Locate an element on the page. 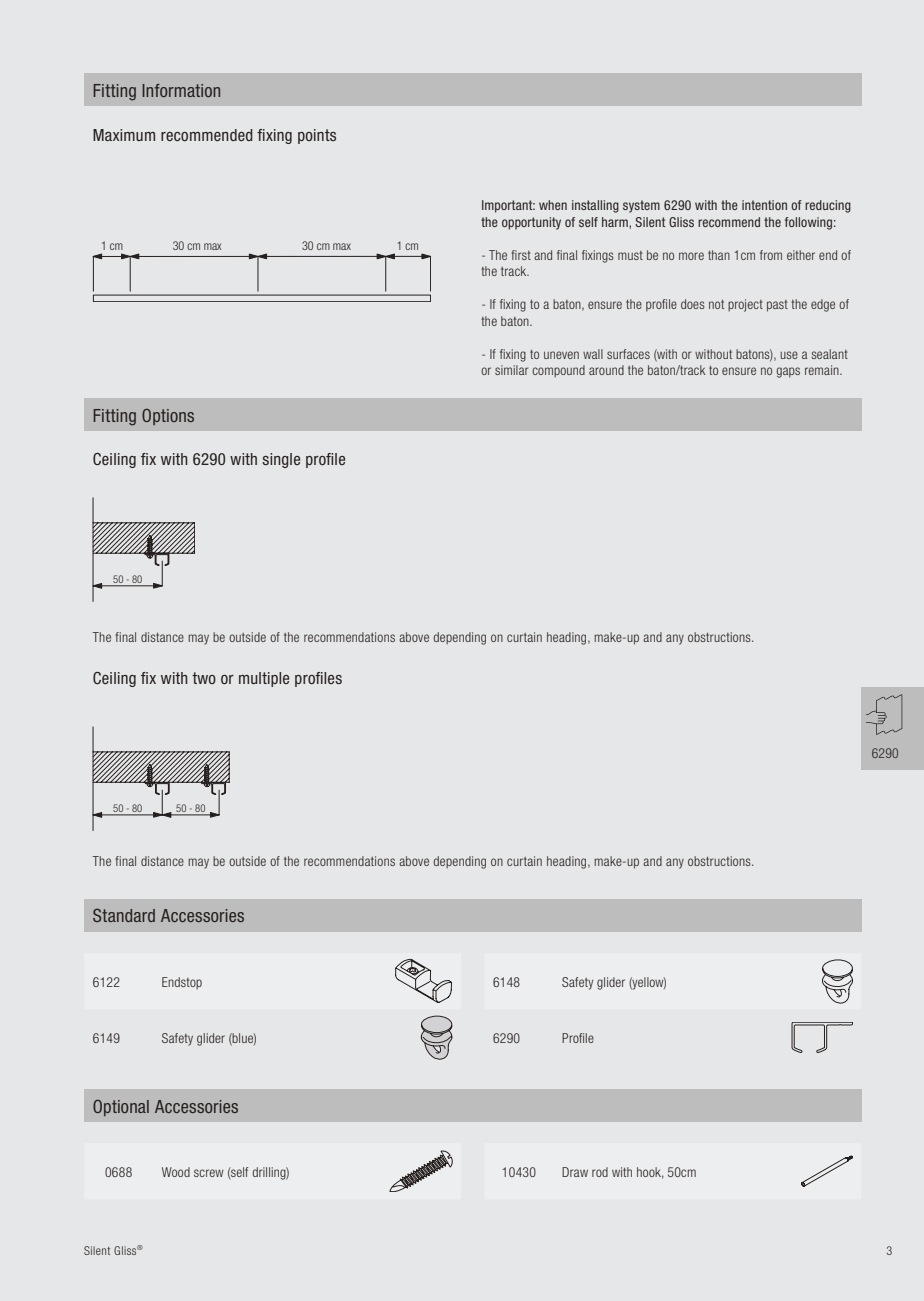 The height and width of the image is (1301, 924). Information is located at coordinates (181, 90).
